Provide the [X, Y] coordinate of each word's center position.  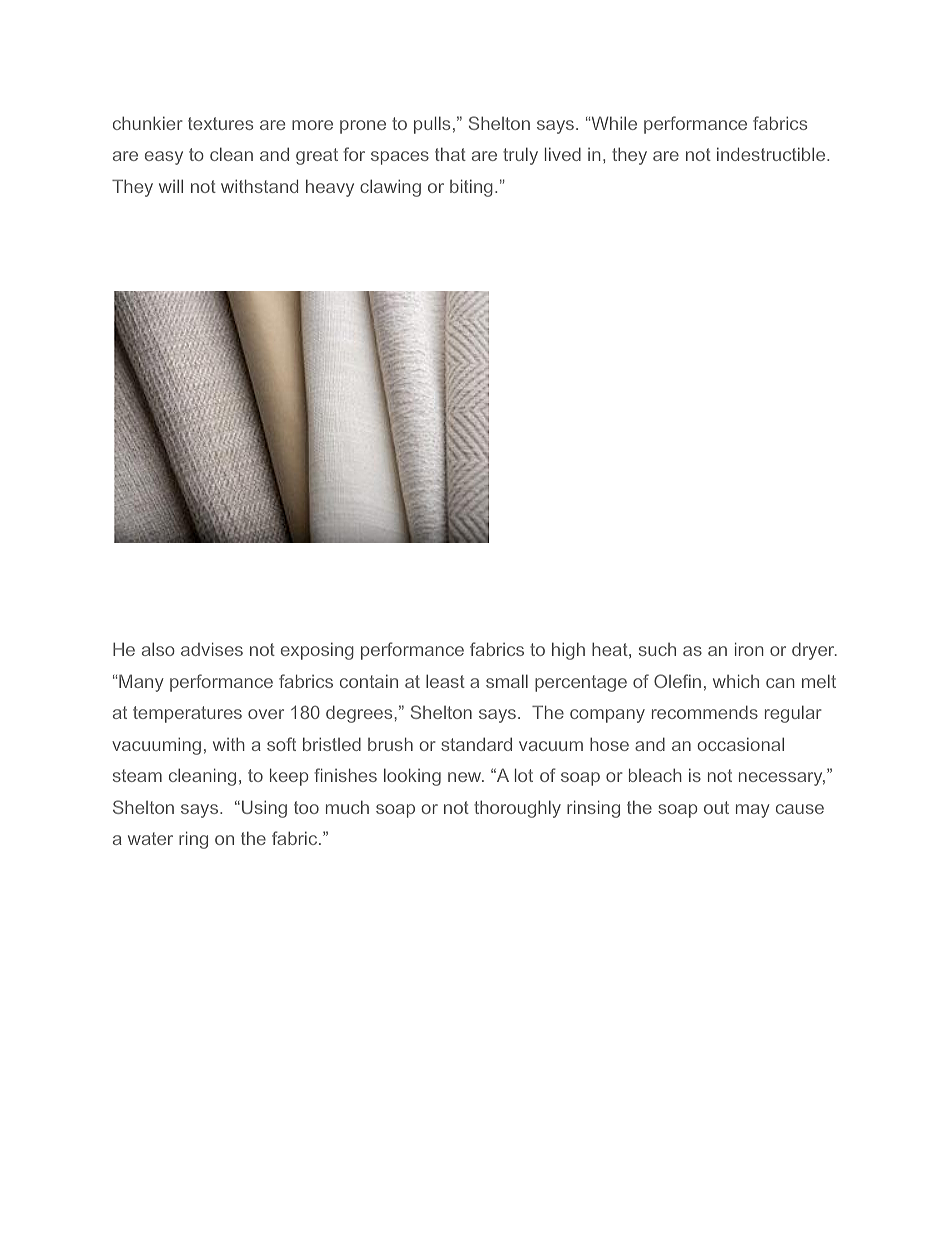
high [568, 651]
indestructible [771, 154]
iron [749, 649]
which [736, 681]
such [657, 649]
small [507, 681]
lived [563, 154]
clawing [390, 188]
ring [193, 840]
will [171, 186]
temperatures [187, 714]
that [450, 154]
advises [212, 649]
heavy [330, 188]
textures [220, 123]
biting [471, 188]
